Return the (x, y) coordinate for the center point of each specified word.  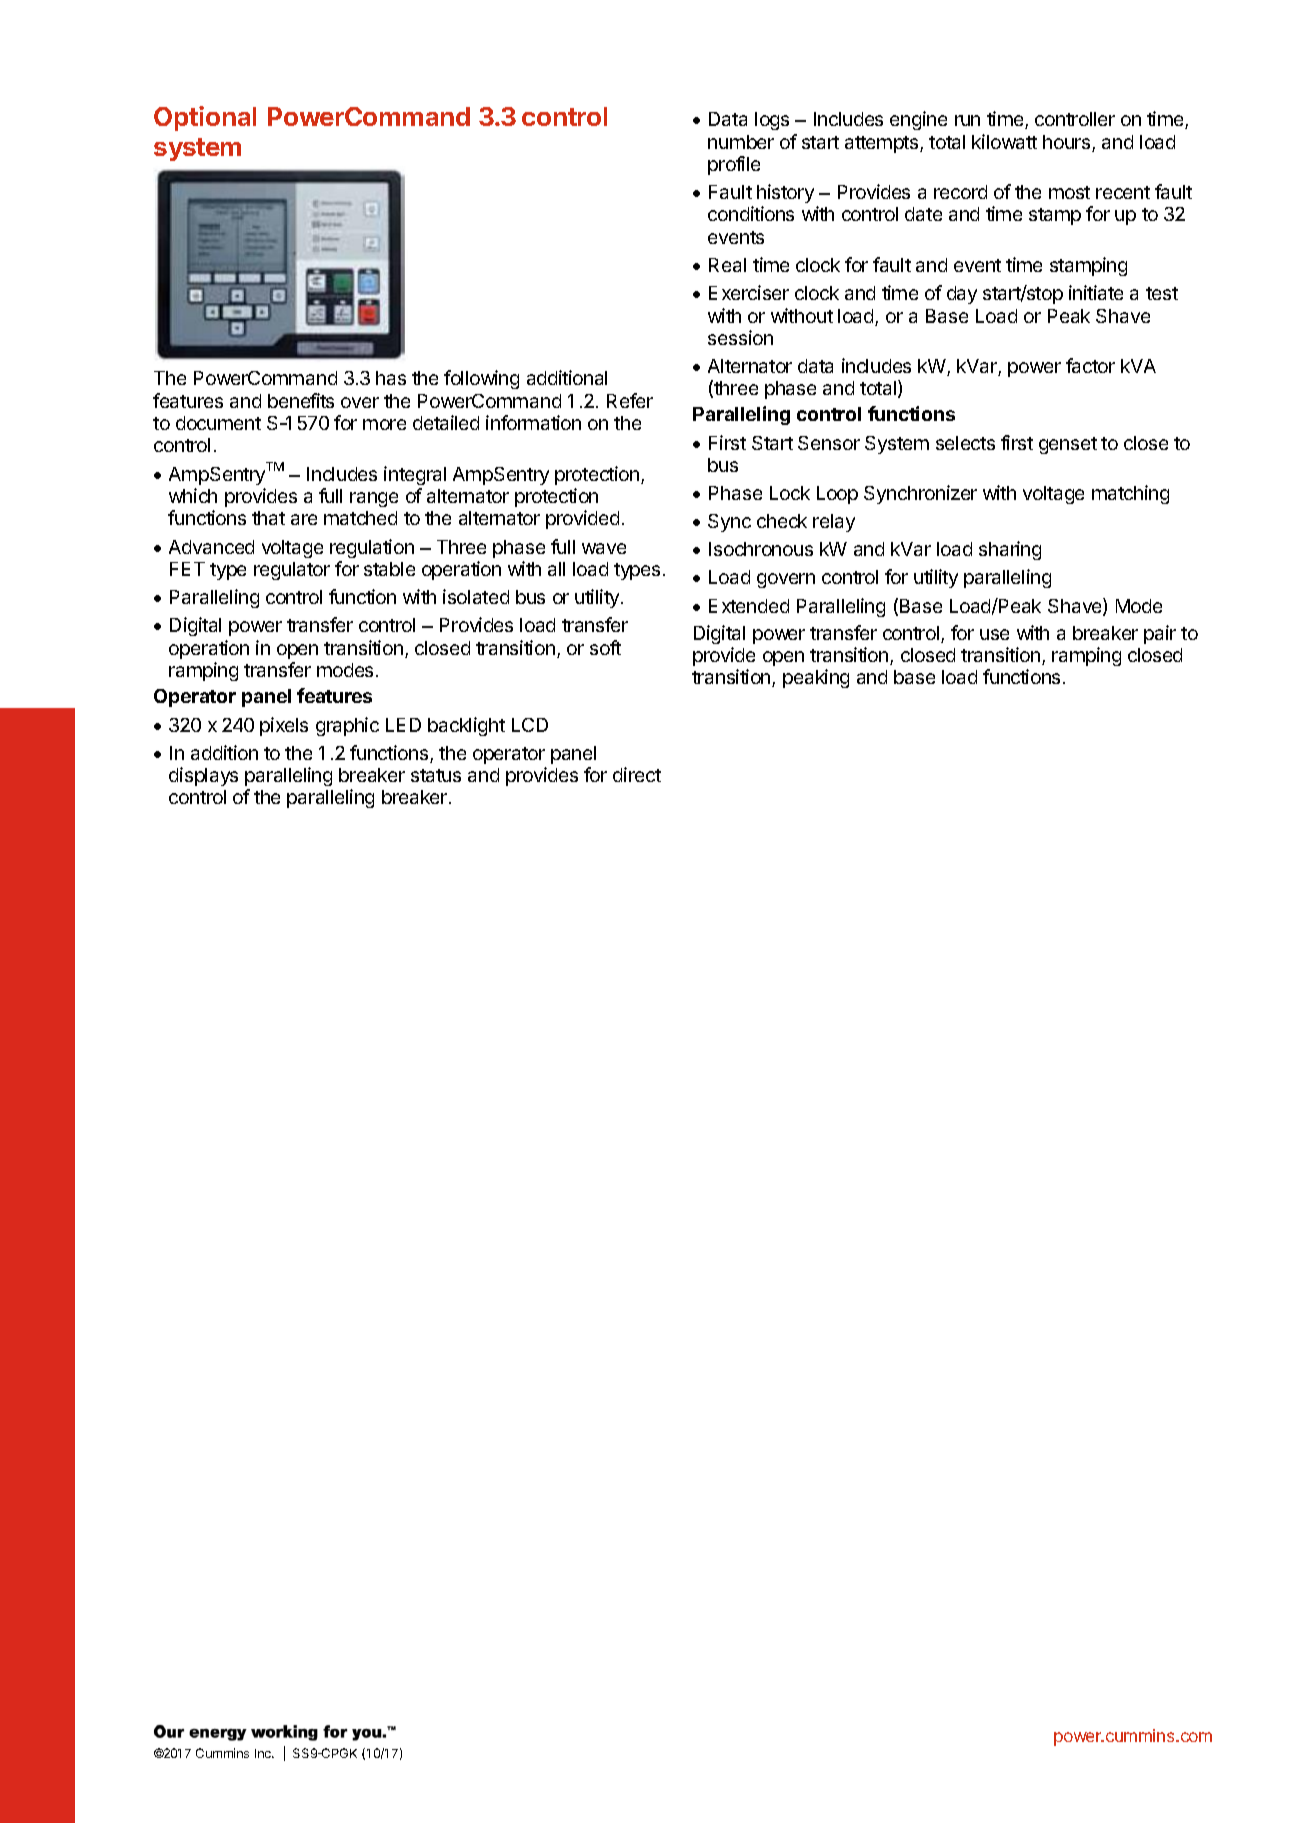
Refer (630, 400)
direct (637, 774)
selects (965, 443)
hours (1068, 143)
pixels (284, 726)
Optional (205, 118)
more (384, 424)
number (741, 142)
